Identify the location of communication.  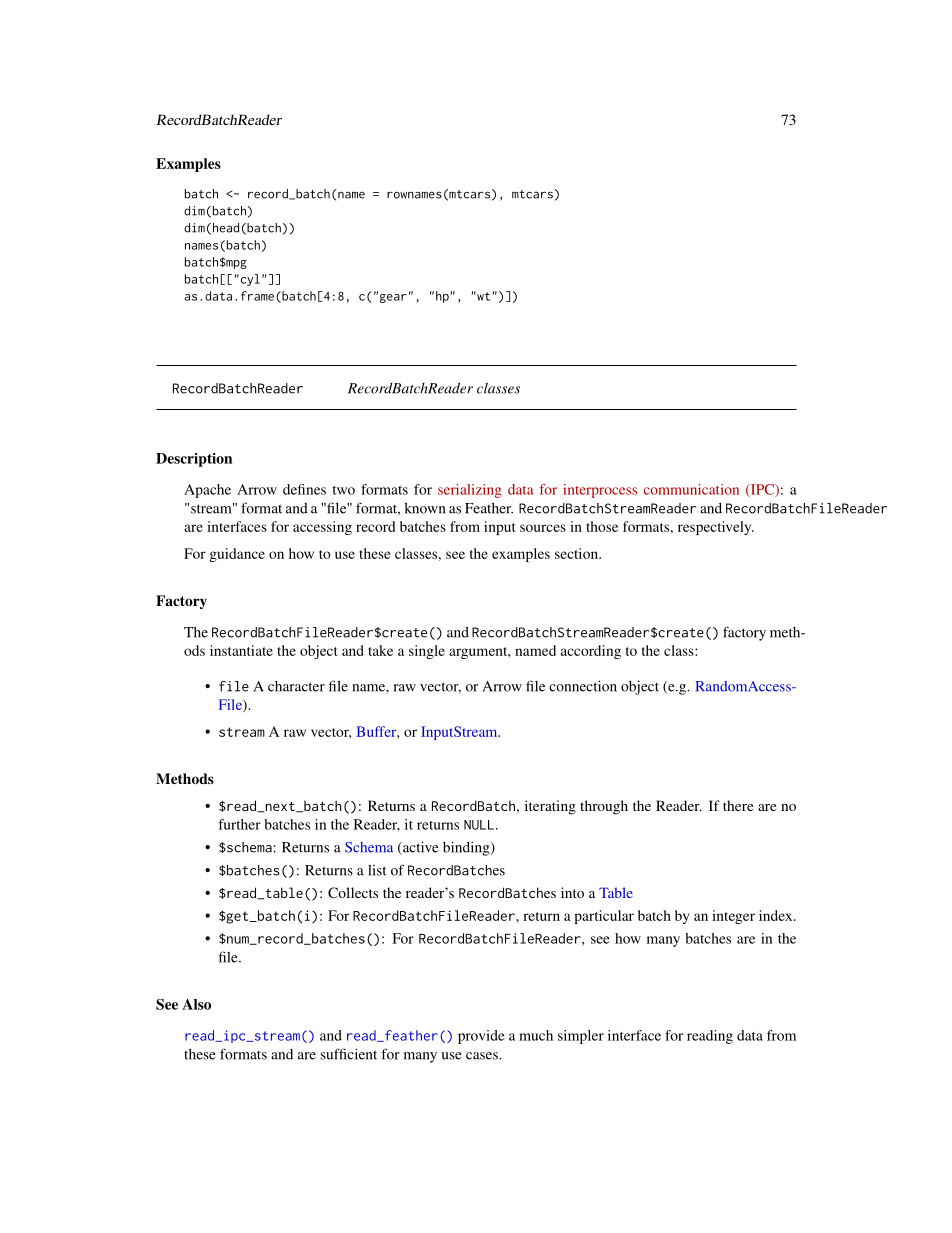
(691, 489).
